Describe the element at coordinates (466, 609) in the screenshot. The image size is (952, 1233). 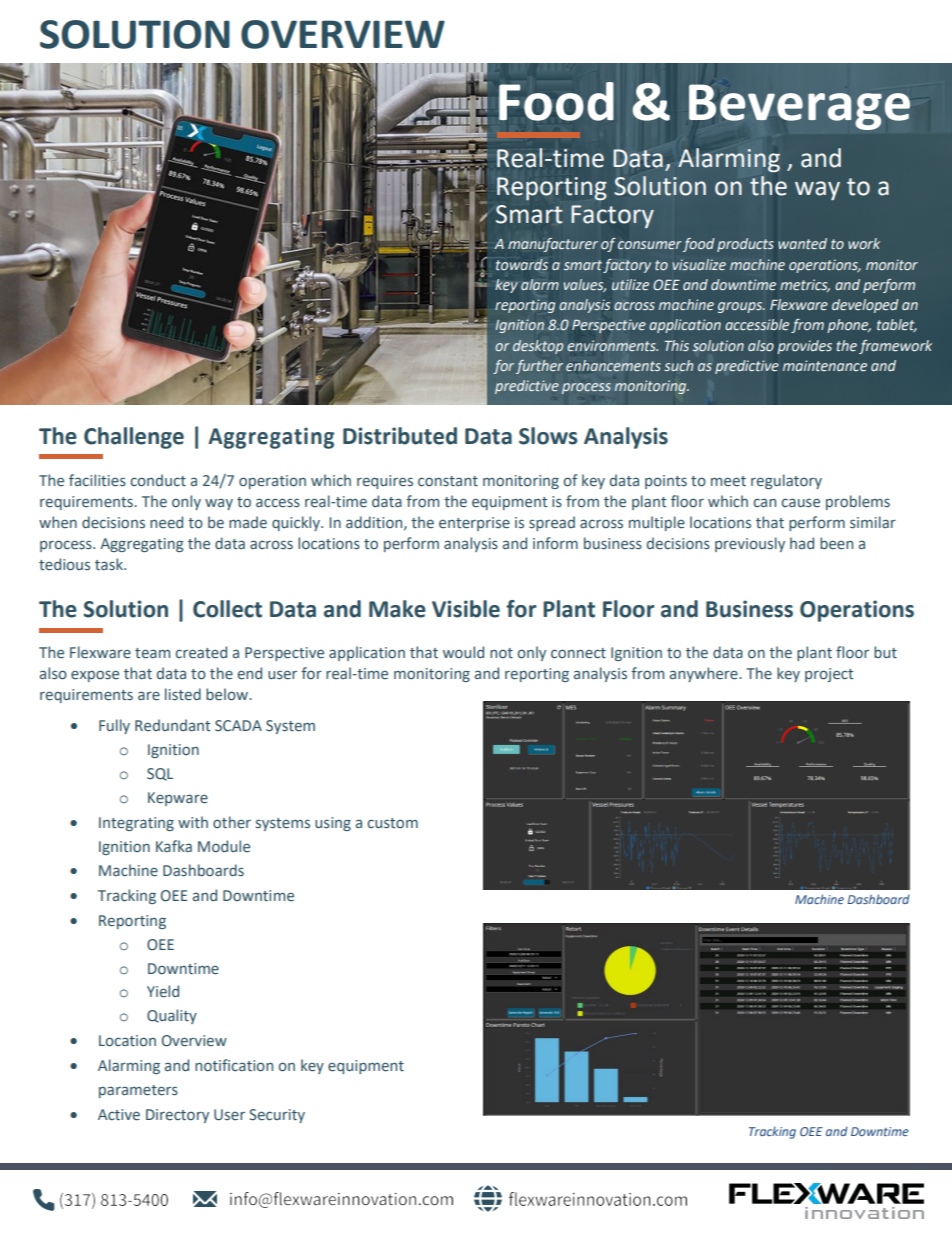
I see `Visible` at that location.
